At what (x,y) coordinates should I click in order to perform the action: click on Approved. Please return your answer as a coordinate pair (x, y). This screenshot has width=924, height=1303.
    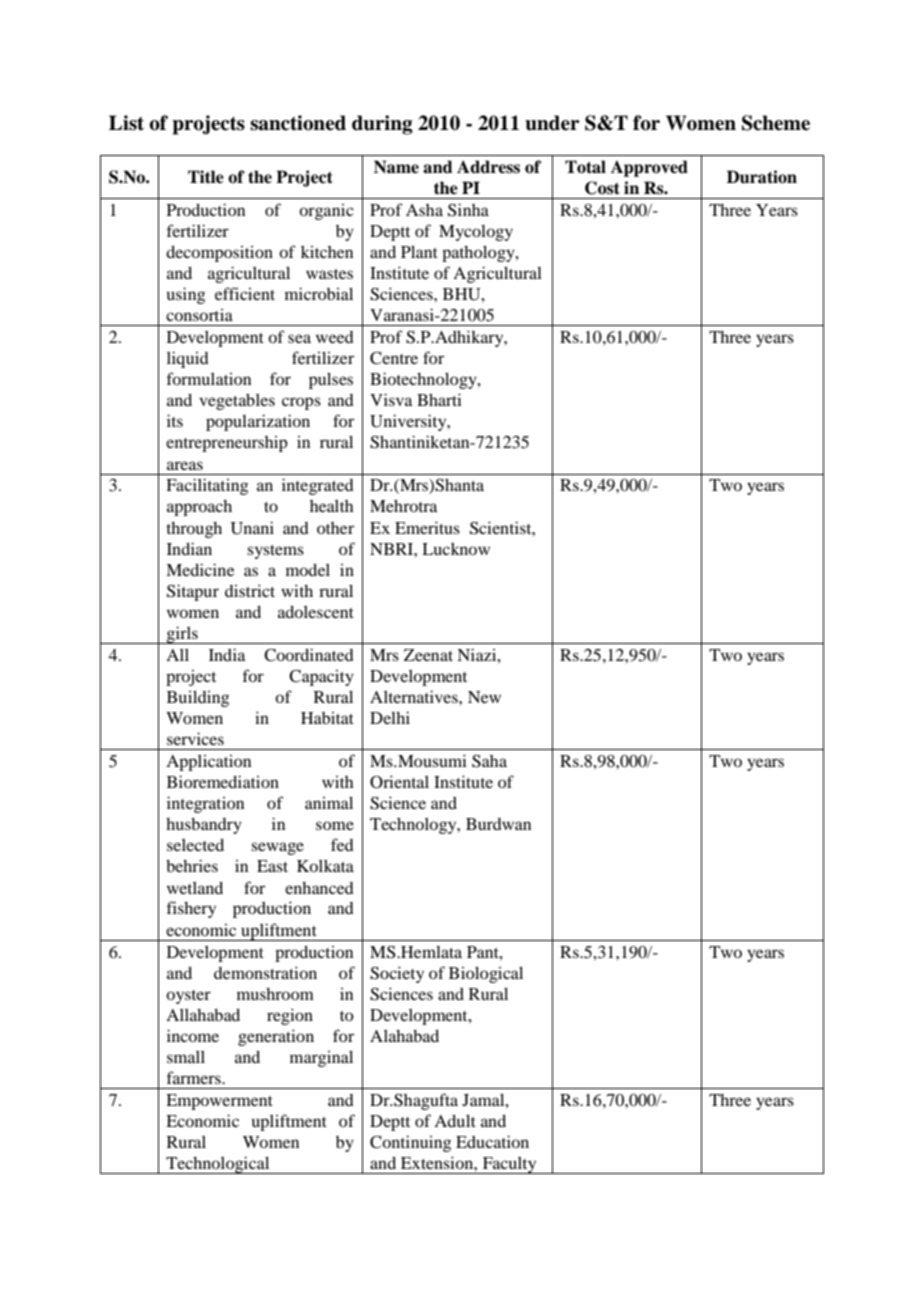
    Looking at the image, I should click on (649, 168).
